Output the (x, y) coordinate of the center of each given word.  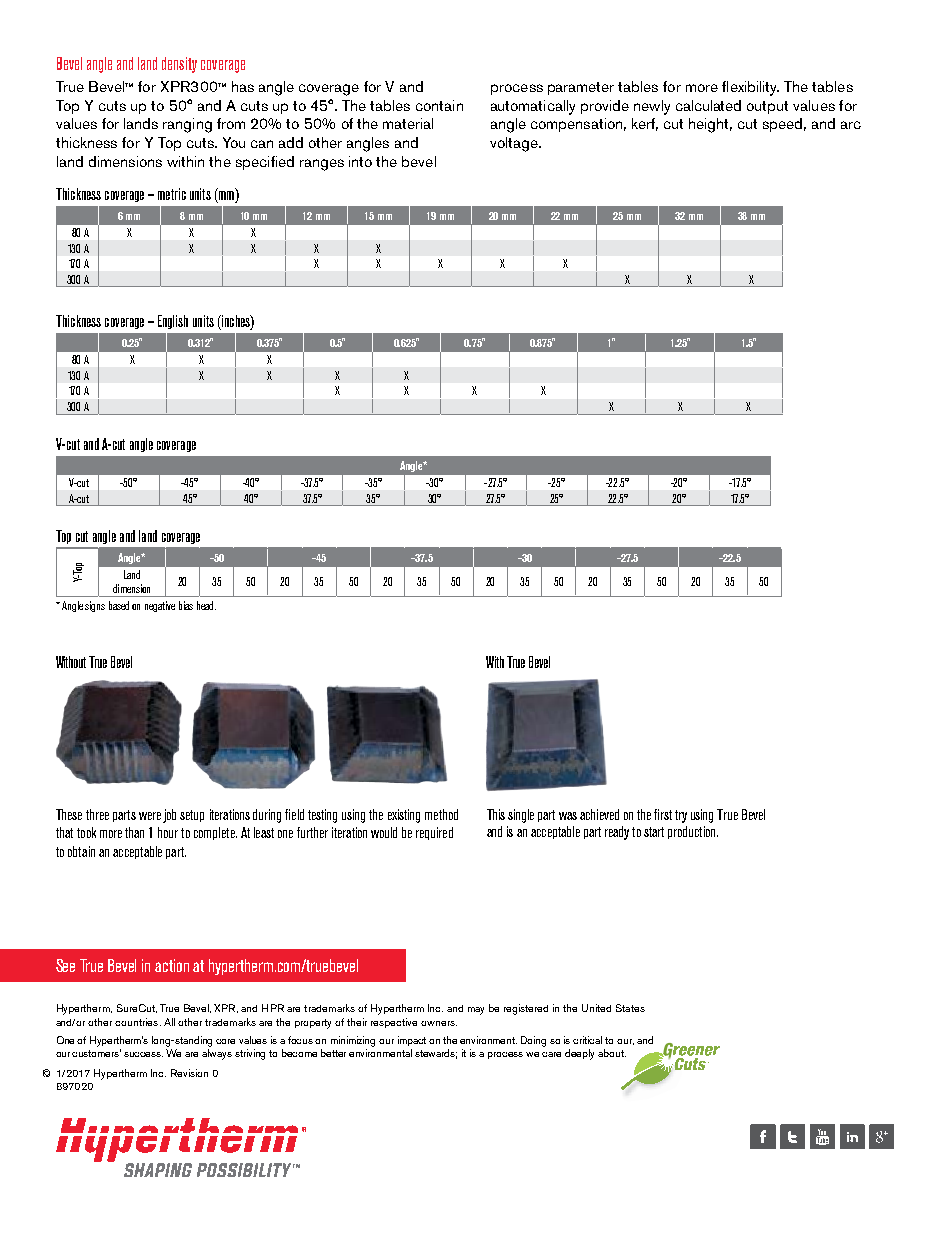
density (179, 65)
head (206, 605)
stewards (436, 1054)
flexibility (750, 88)
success (143, 1054)
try (681, 816)
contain (439, 105)
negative (160, 606)
